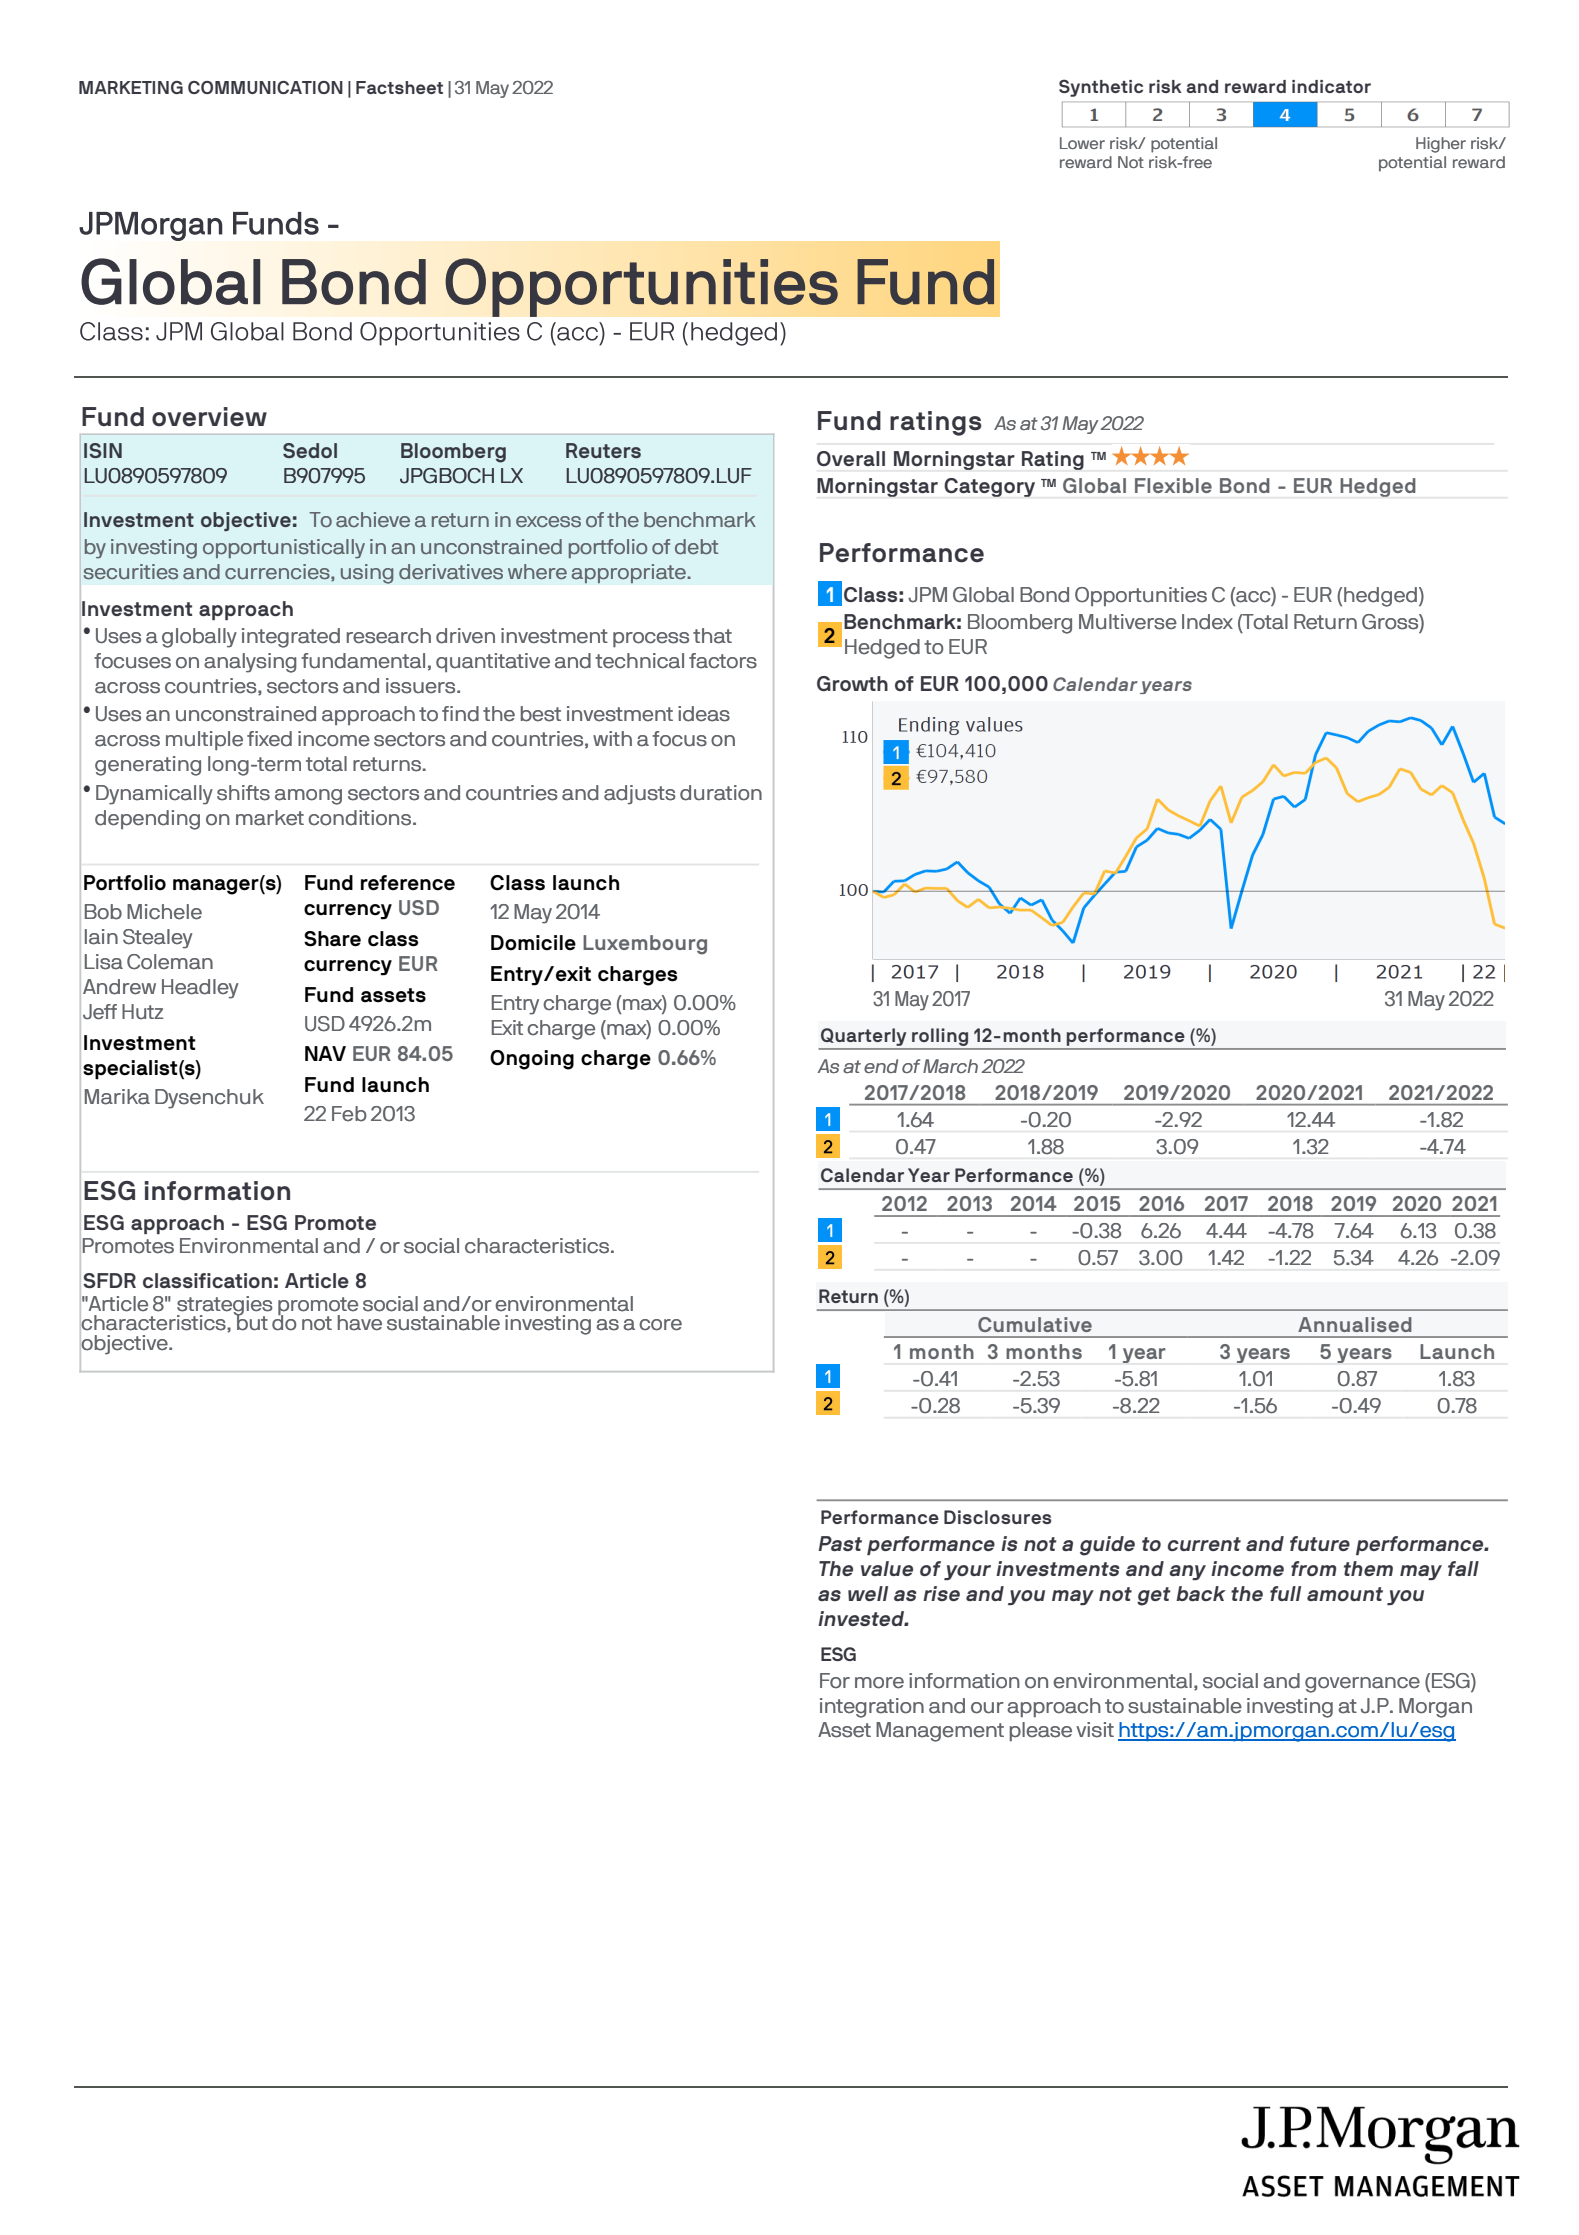 The width and height of the document is (1579, 2235). Describe the element at coordinates (251, 1322) in the document. I see `but` at that location.
